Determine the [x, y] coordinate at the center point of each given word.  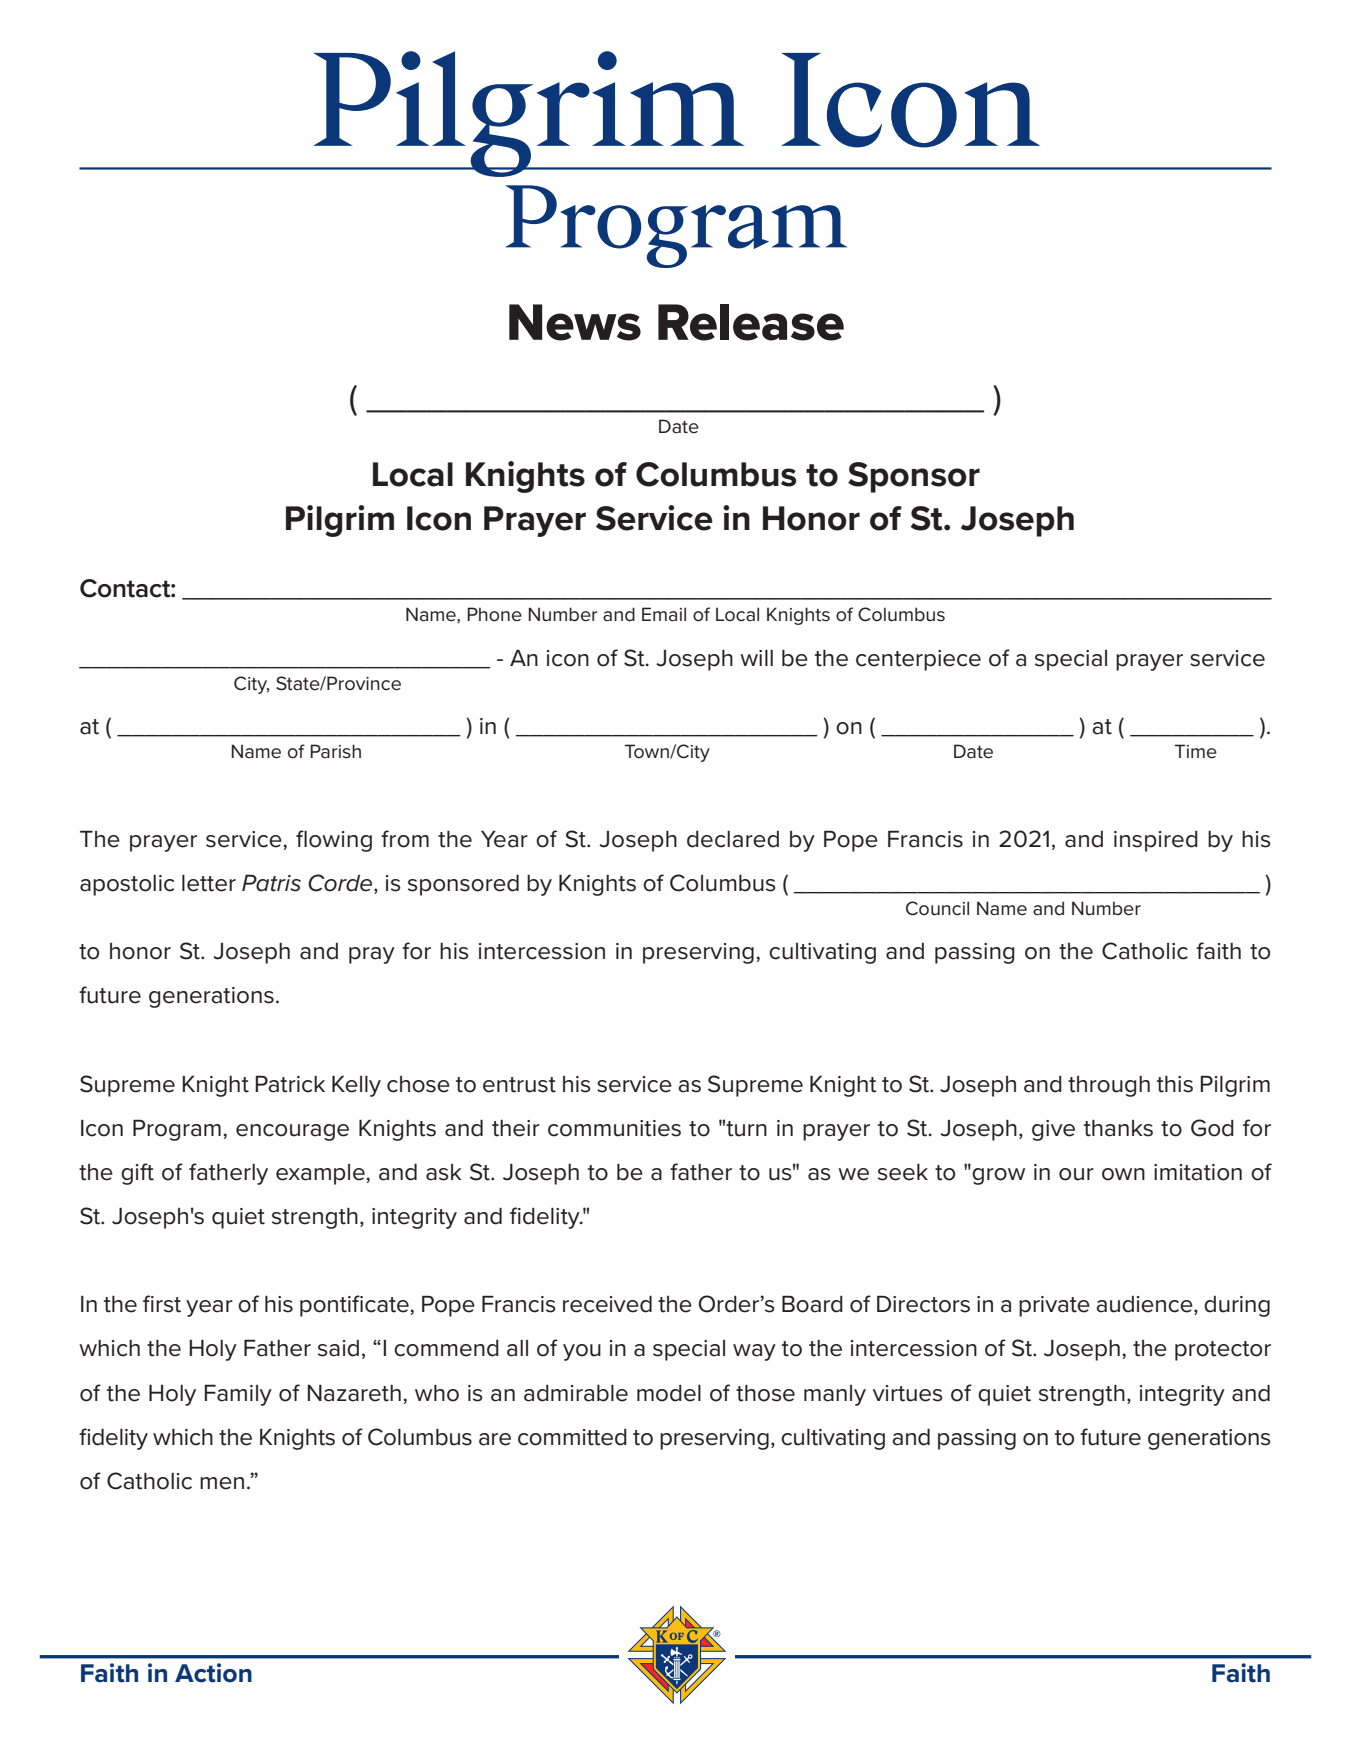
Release [751, 322]
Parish [335, 751]
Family [238, 1395]
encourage [292, 1132]
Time [1196, 751]
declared [733, 839]
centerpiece [918, 660]
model [669, 1393]
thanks [1118, 1128]
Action [213, 1673]
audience [1145, 1305]
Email [664, 614]
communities [614, 1128]
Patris [271, 883]
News [575, 322]
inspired [1156, 841]
